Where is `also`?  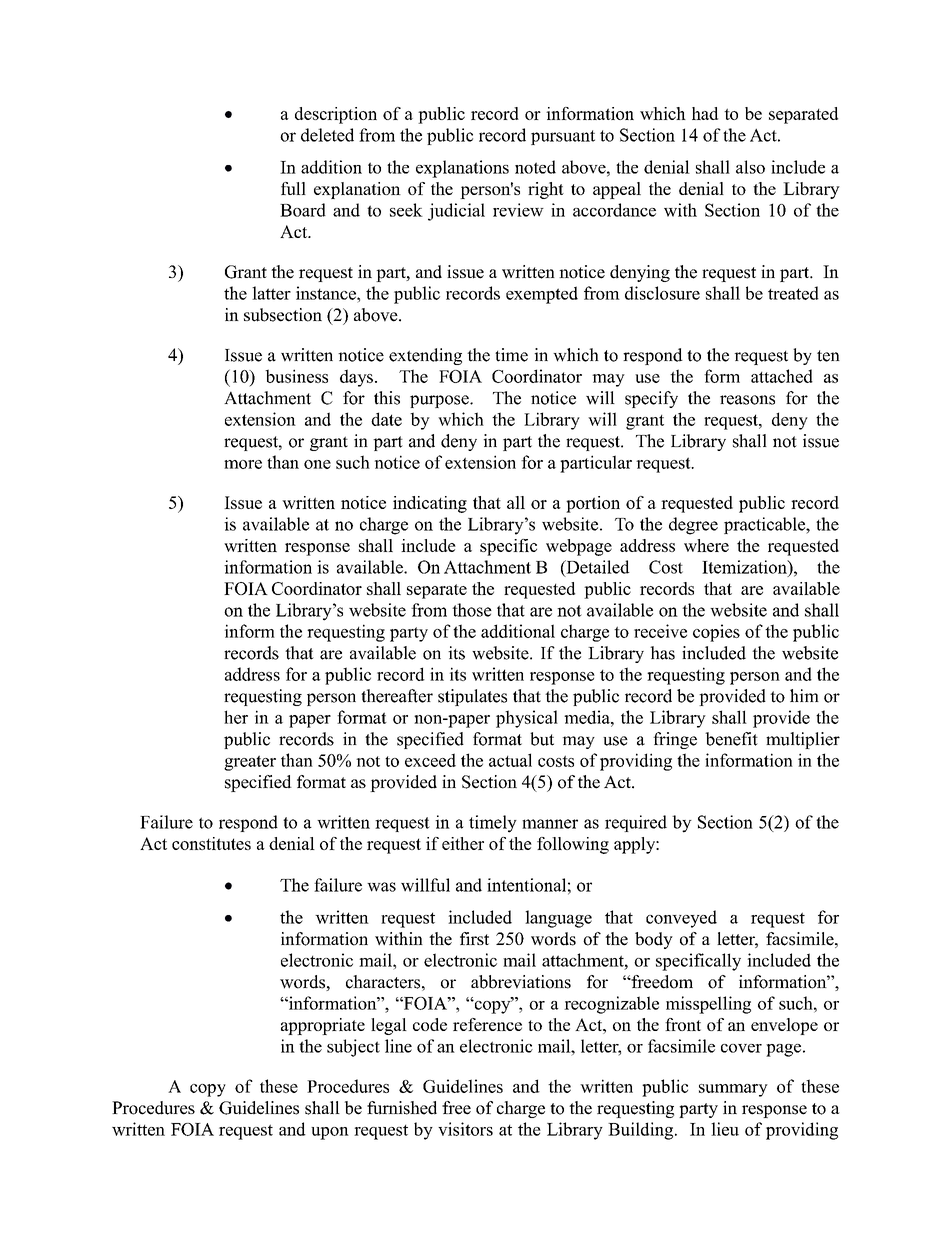 also is located at coordinates (750, 167).
